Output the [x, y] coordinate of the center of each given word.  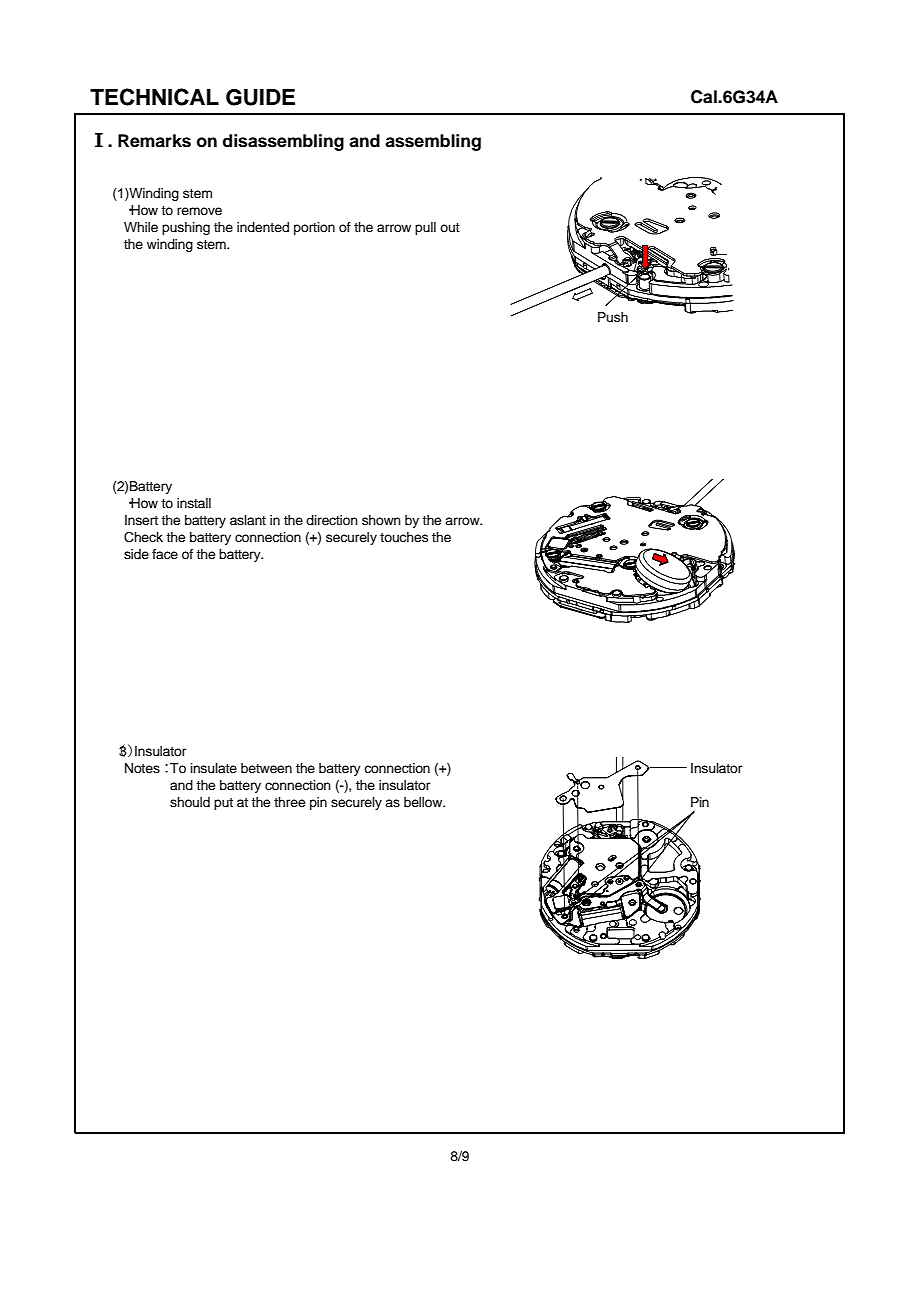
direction [332, 520]
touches [404, 537]
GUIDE [260, 97]
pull [425, 228]
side [136, 554]
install [194, 503]
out [450, 227]
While [141, 227]
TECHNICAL [154, 97]
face [165, 554]
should [190, 802]
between [266, 768]
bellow [424, 802]
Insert [141, 520]
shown [381, 520]
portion [314, 228]
